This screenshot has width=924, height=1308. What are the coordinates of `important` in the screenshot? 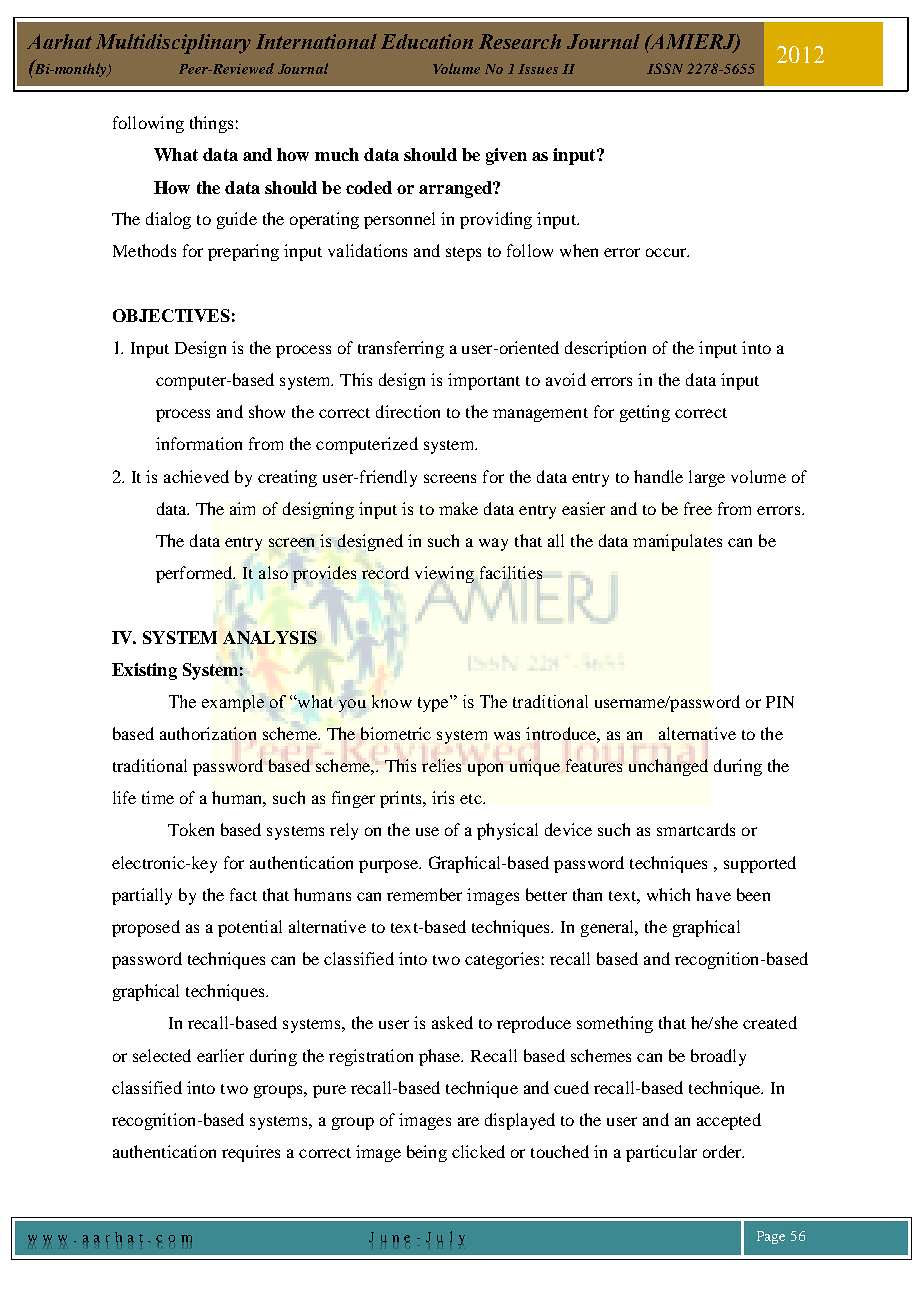 It's located at (484, 381).
